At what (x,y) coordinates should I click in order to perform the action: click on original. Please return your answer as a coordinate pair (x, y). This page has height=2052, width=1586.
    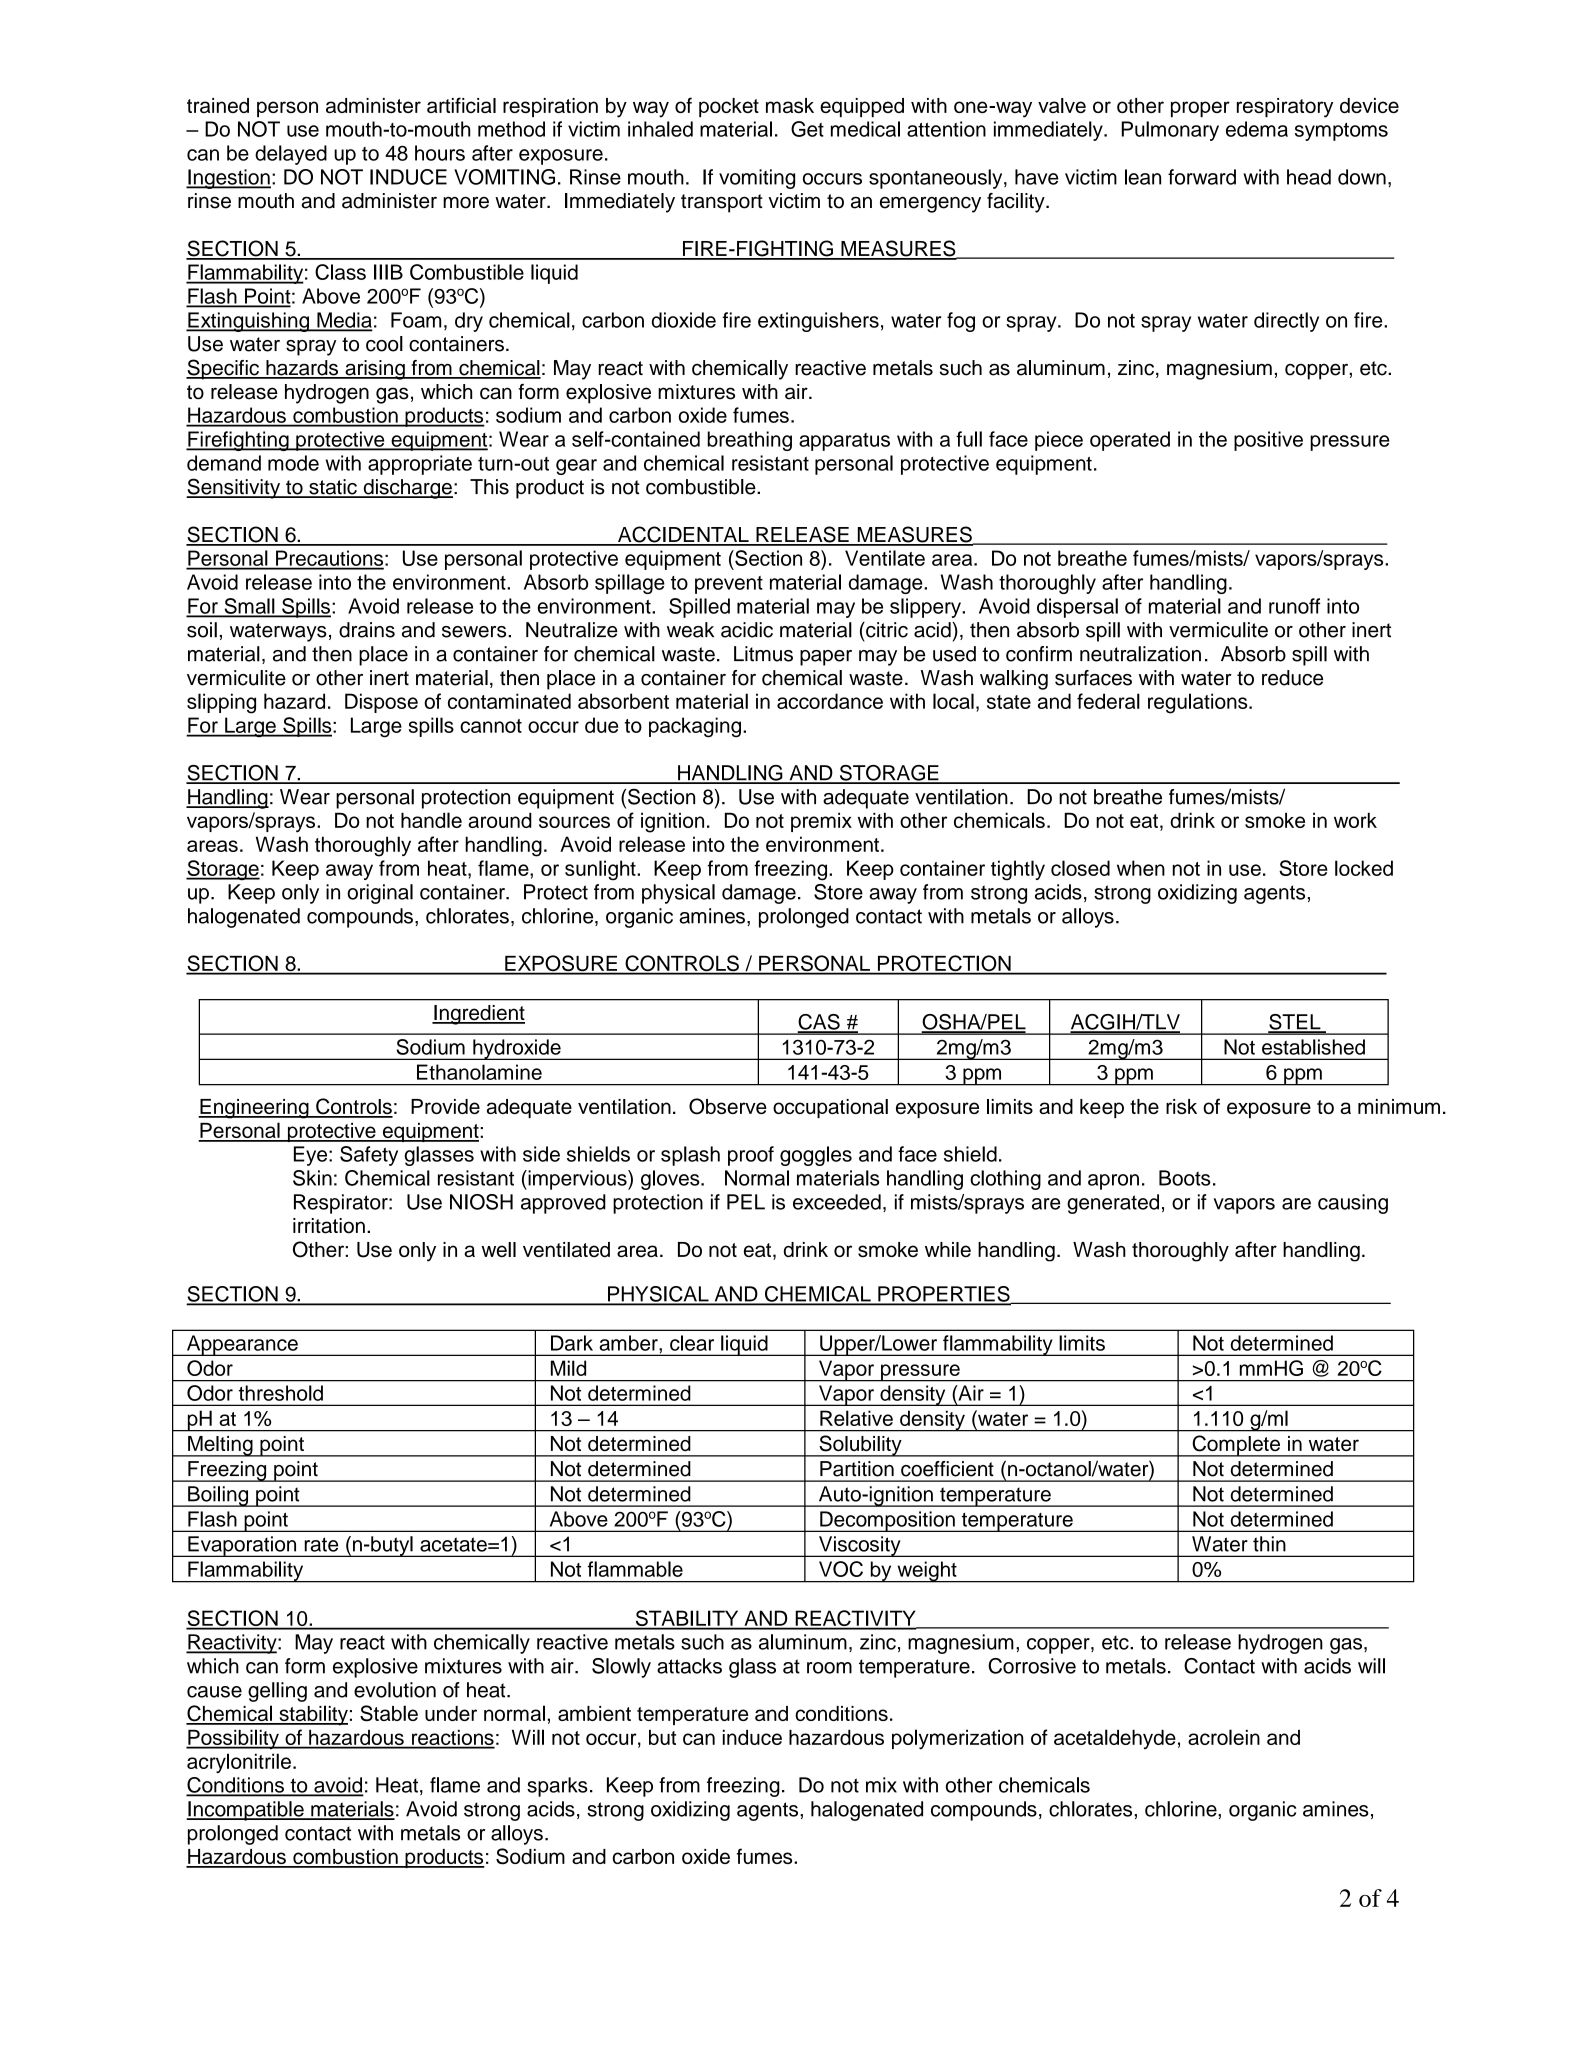
    Looking at the image, I should click on (380, 894).
